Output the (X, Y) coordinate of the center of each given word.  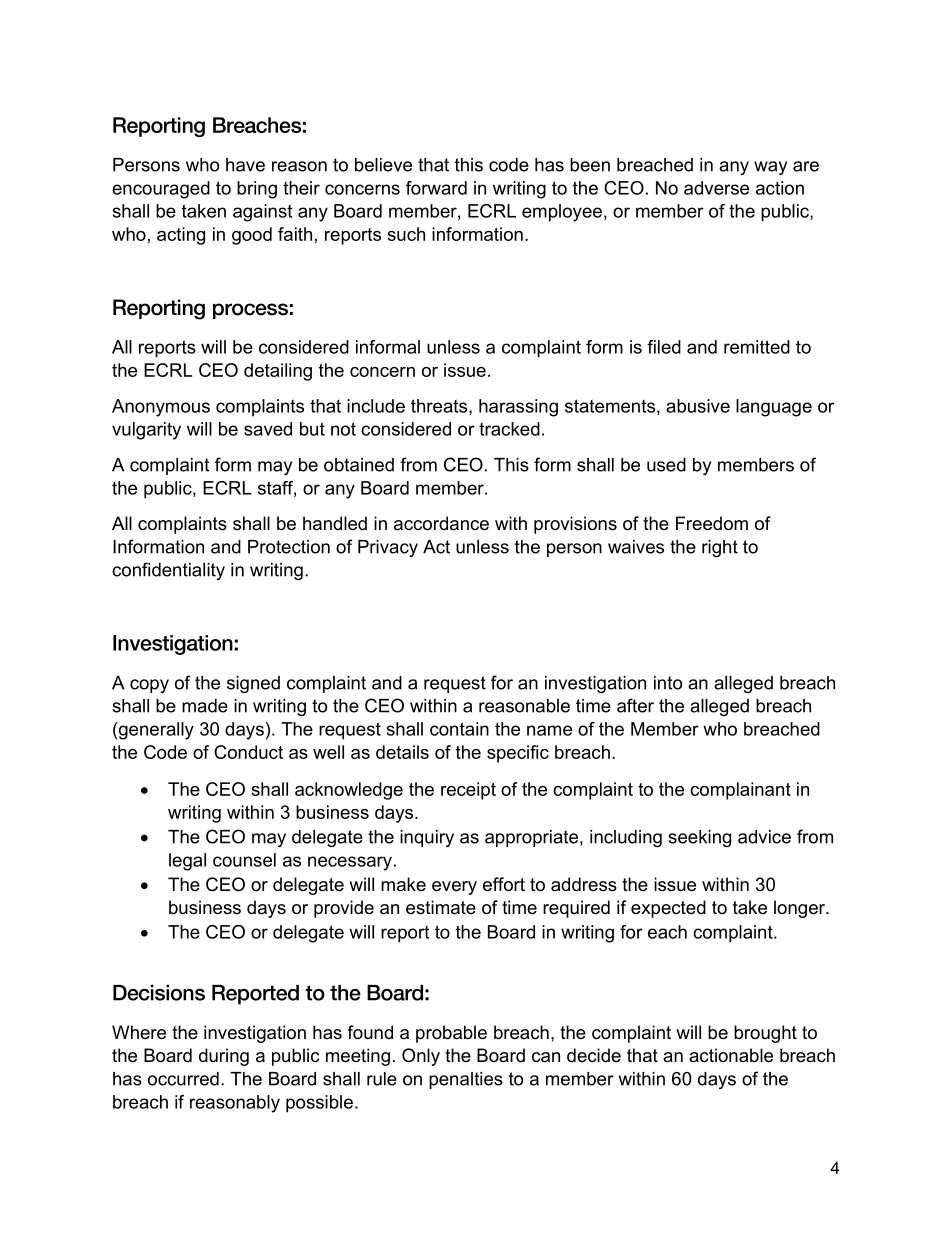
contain (459, 729)
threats (440, 407)
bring (257, 190)
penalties (466, 1080)
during (224, 1057)
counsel (244, 860)
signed (253, 684)
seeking (699, 838)
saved (268, 429)
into (668, 683)
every (454, 888)
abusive (698, 406)
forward (436, 188)
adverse (716, 188)
